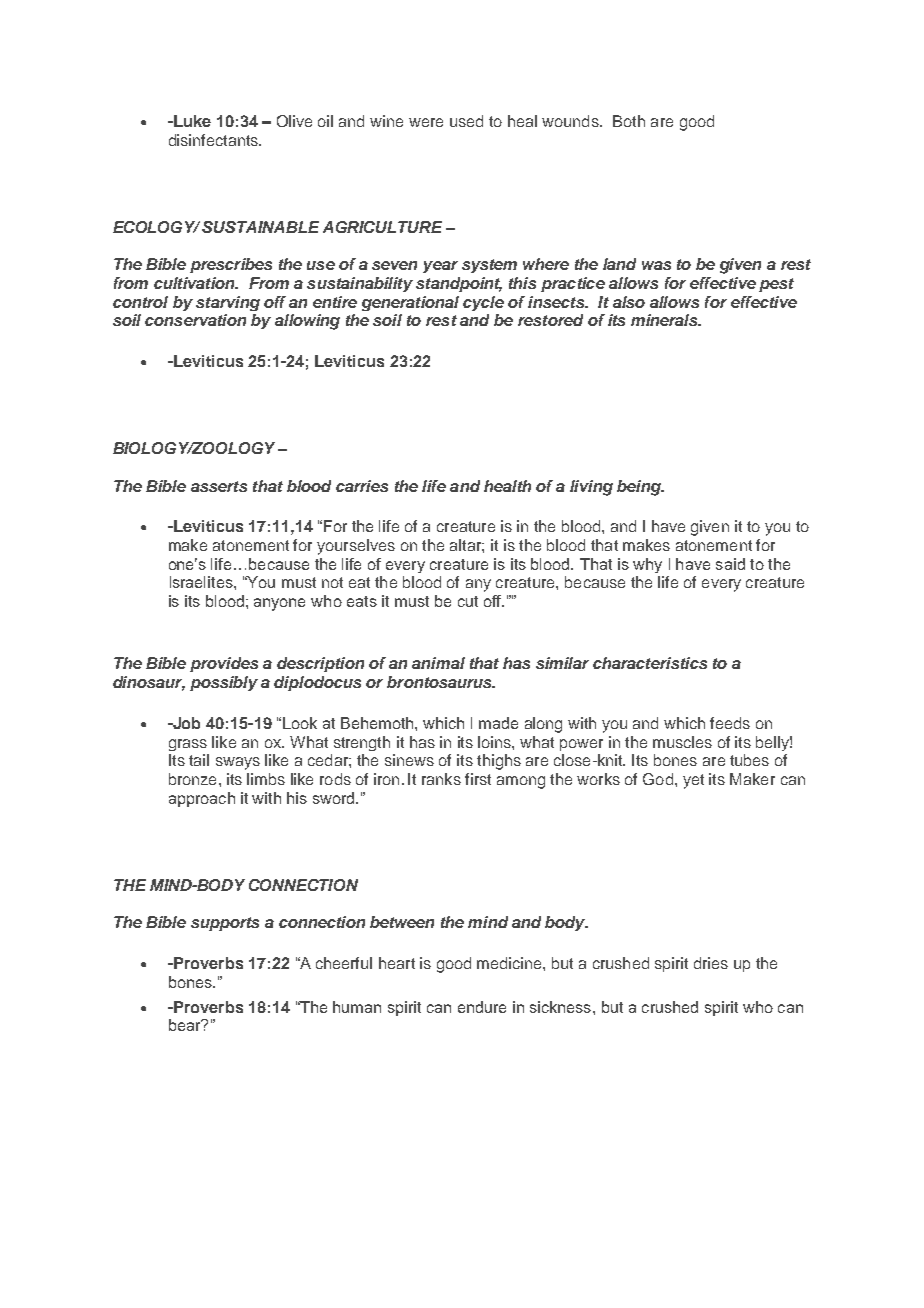 The width and height of the screenshot is (924, 1308). What do you see at coordinates (730, 564) in the screenshot?
I see `said` at bounding box center [730, 564].
